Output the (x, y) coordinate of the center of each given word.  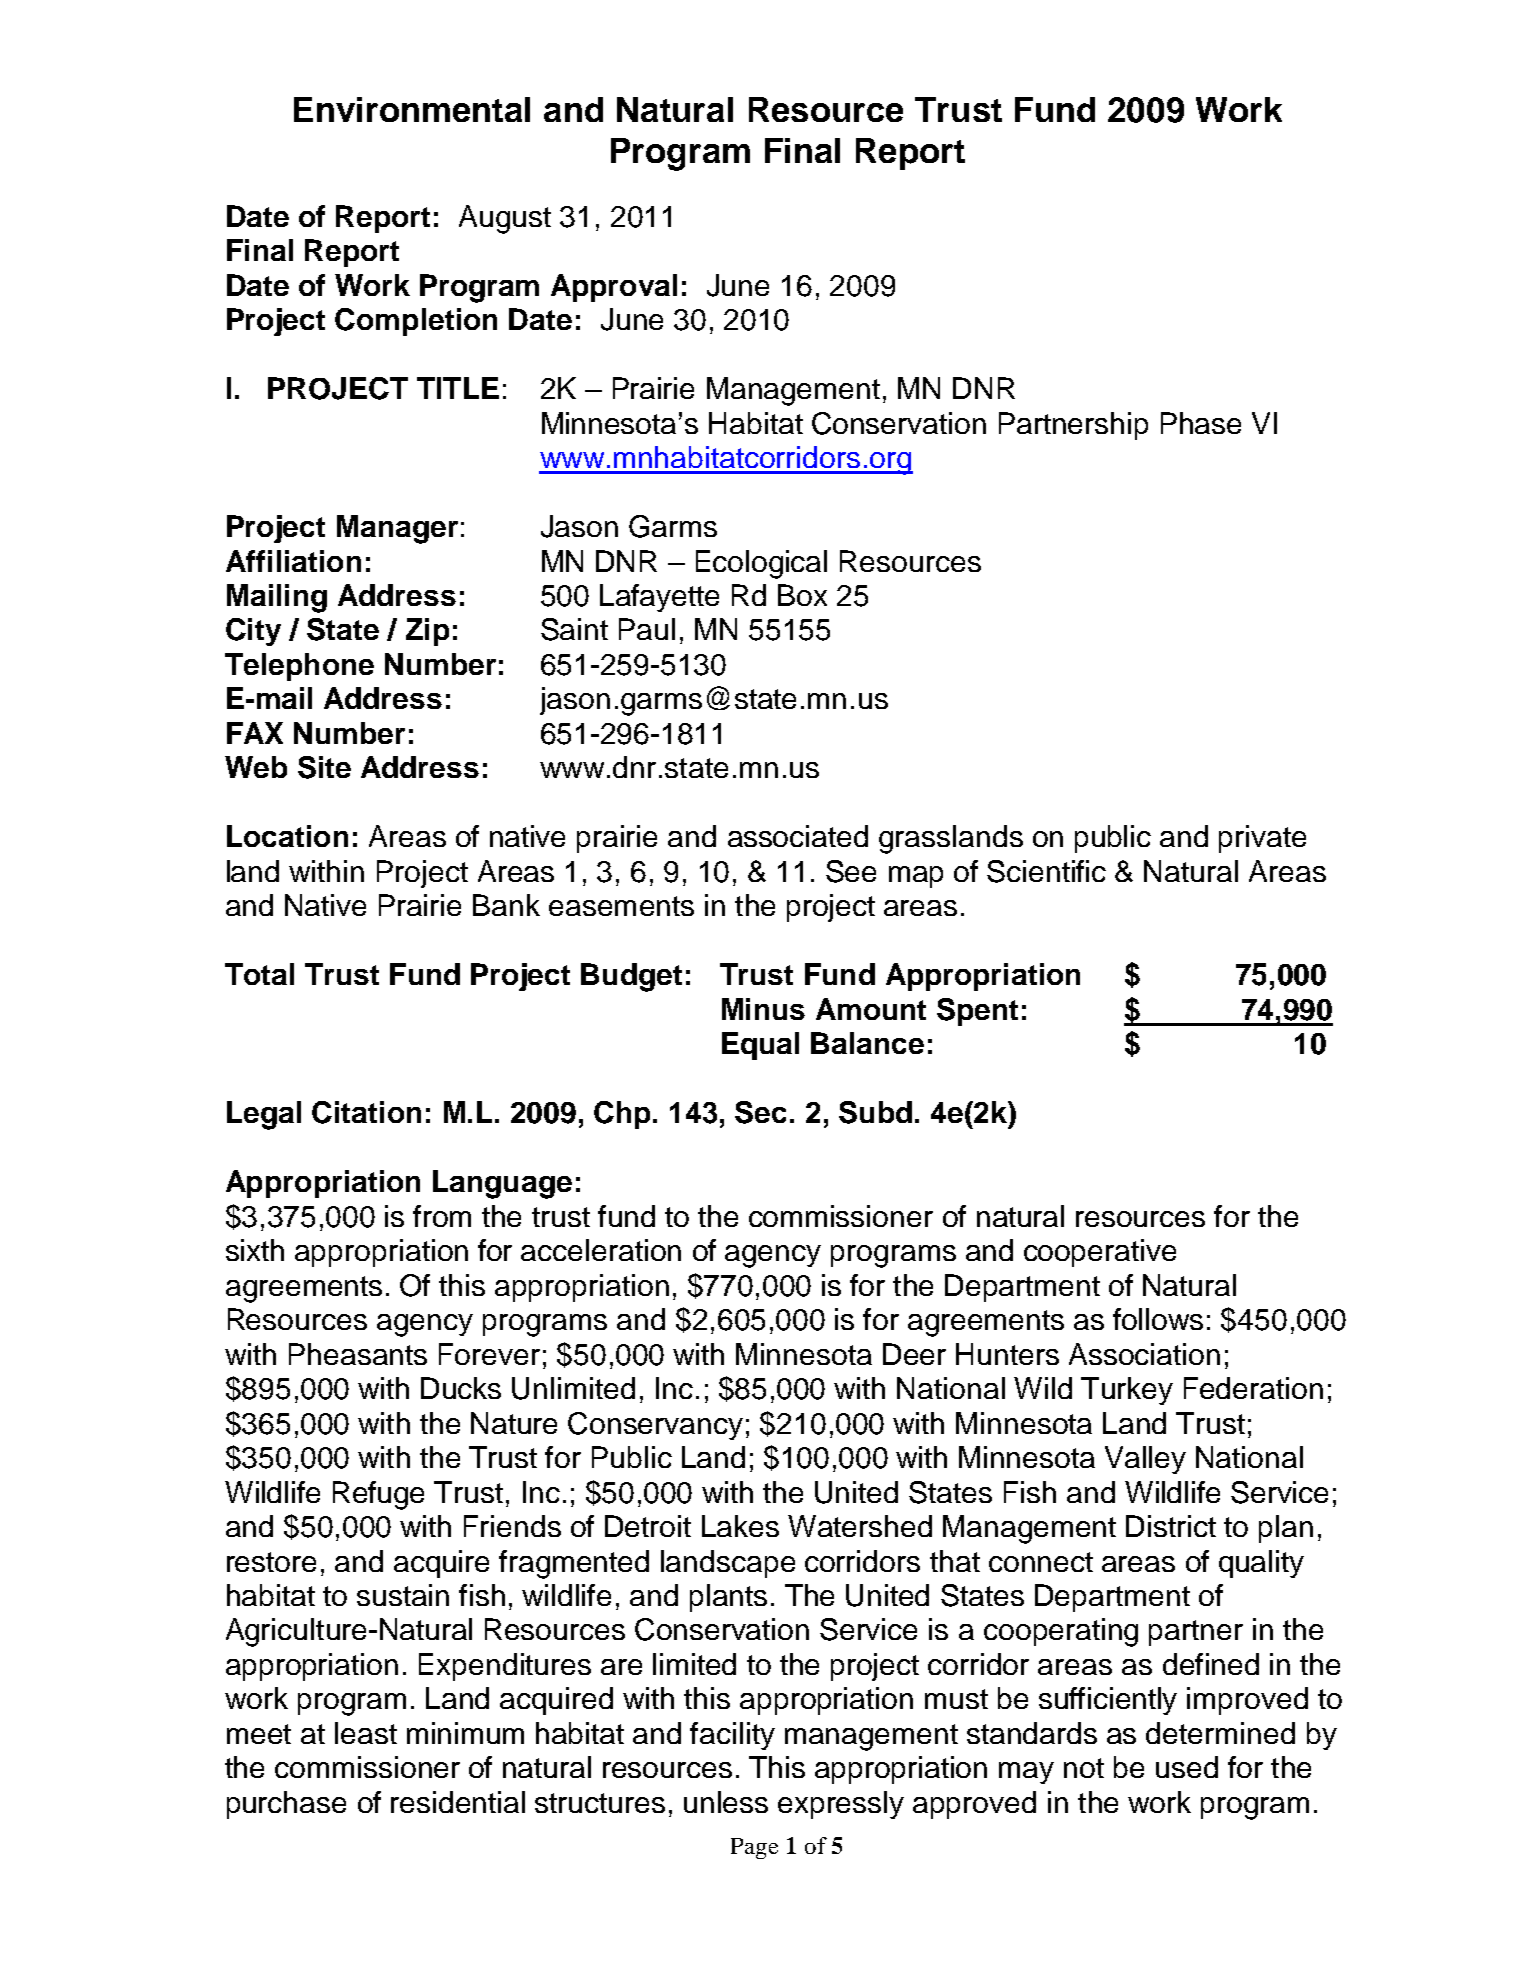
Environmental (412, 109)
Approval (614, 288)
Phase (1201, 423)
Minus (763, 1009)
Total (259, 974)
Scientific (1046, 871)
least (366, 1733)
